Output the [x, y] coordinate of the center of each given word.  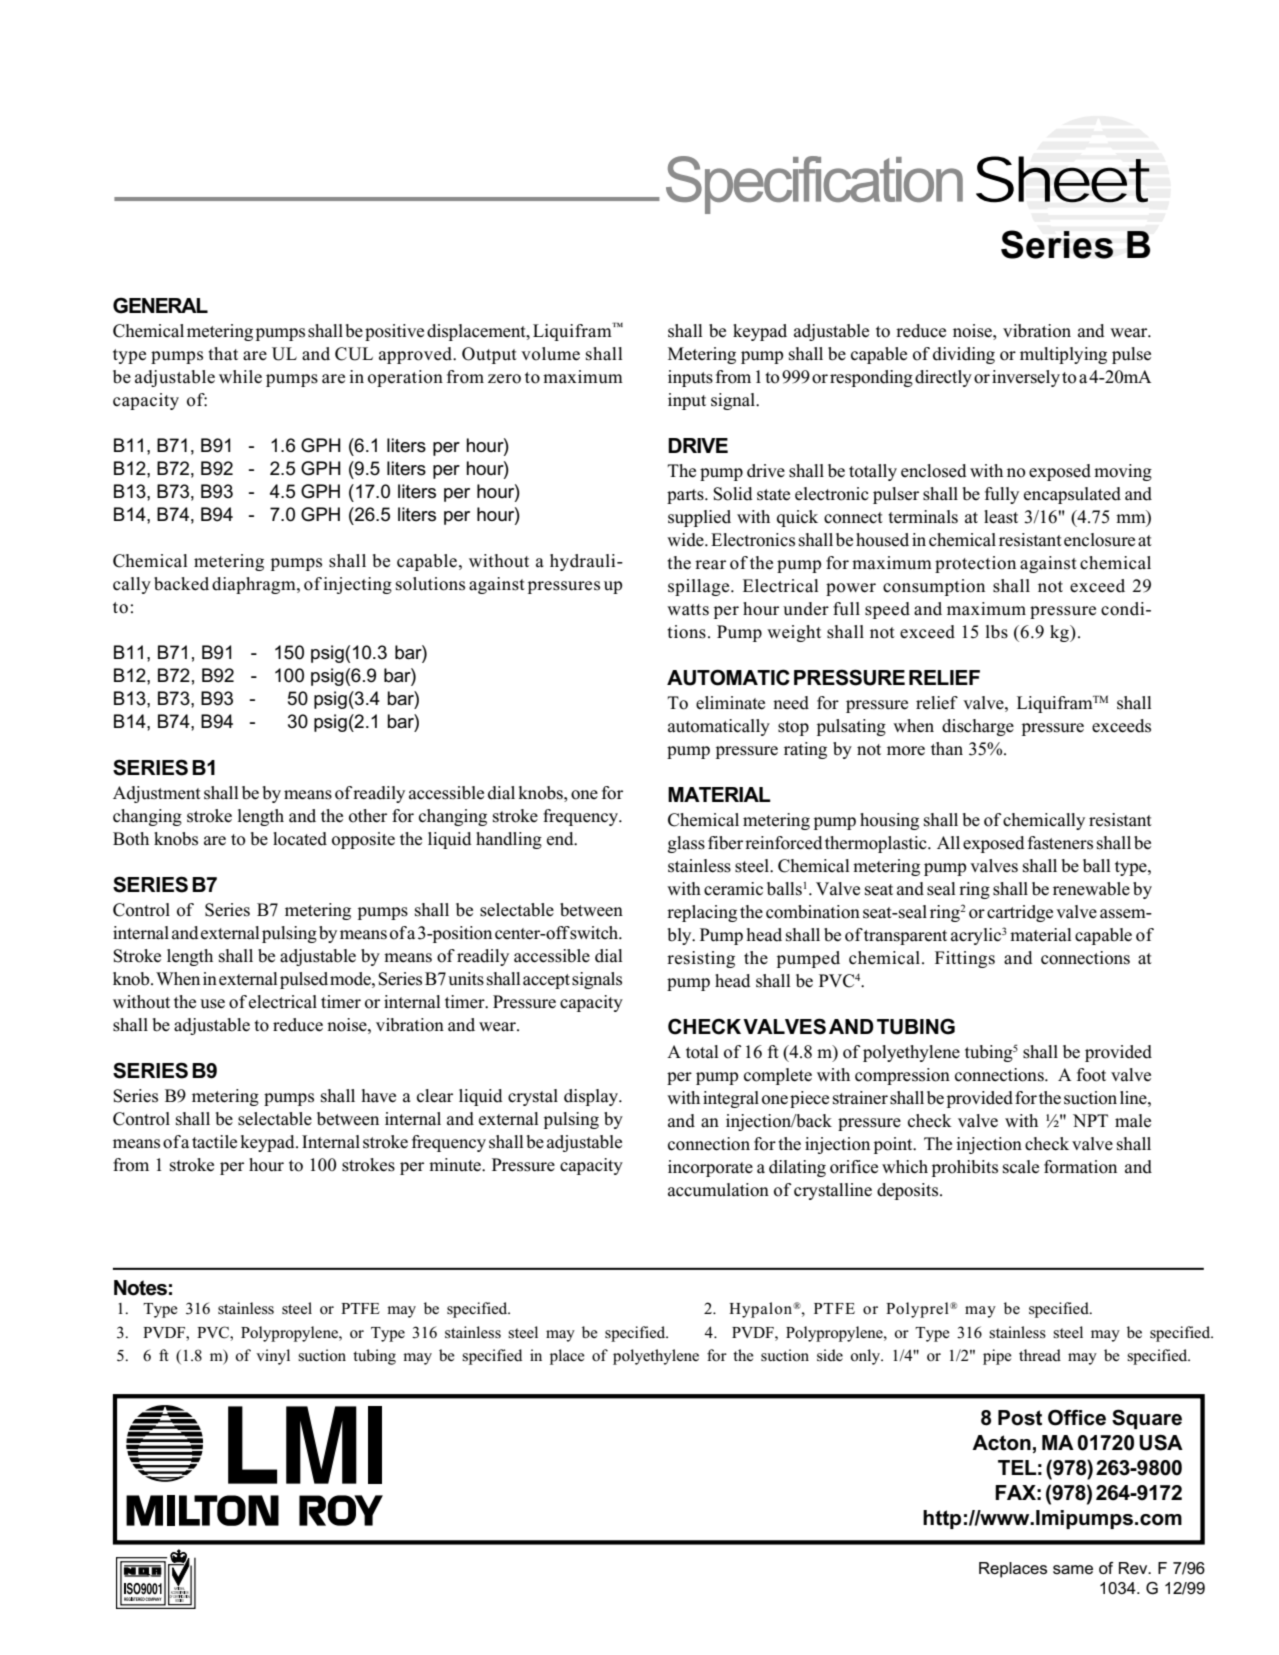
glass [686, 844]
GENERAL [160, 306]
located [300, 839]
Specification [814, 185]
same [1073, 1569]
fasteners [1060, 843]
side [830, 1355]
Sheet [1063, 179]
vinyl [273, 1357]
